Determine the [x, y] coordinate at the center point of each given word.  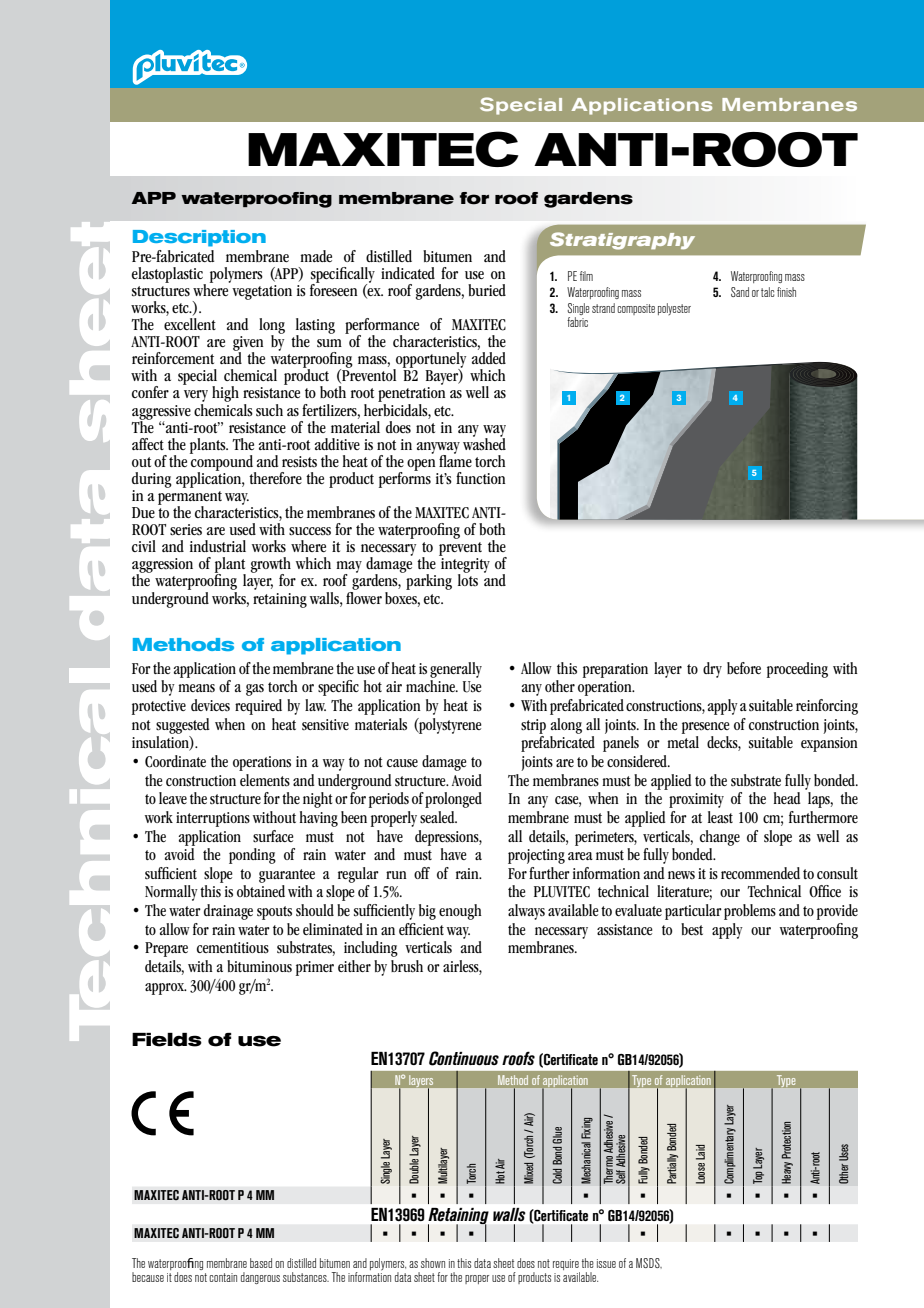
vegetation [261, 291]
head [787, 798]
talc [768, 292]
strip [533, 726]
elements [265, 780]
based [261, 1263]
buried [487, 290]
